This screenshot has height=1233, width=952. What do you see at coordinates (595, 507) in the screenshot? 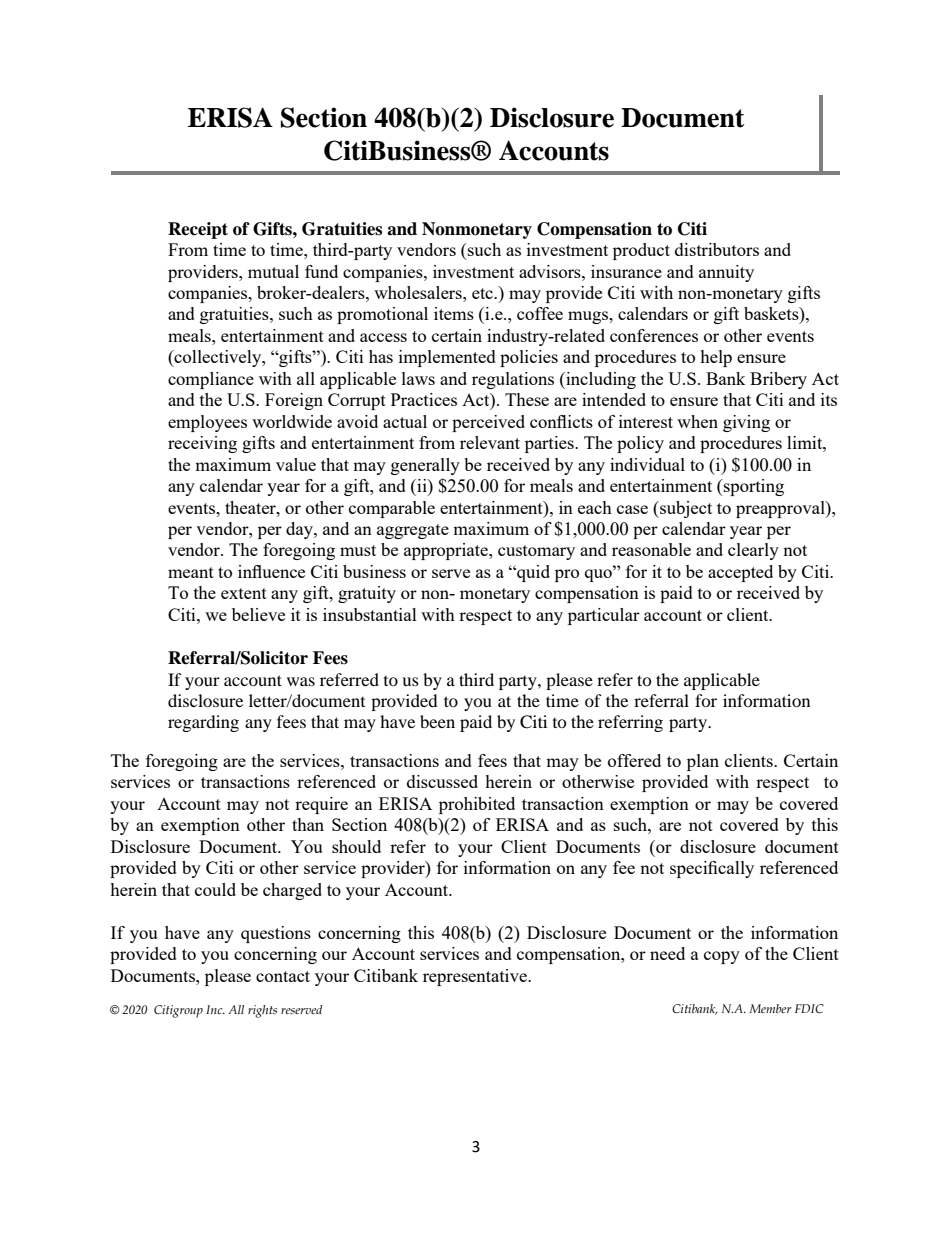
I see `each` at bounding box center [595, 507].
